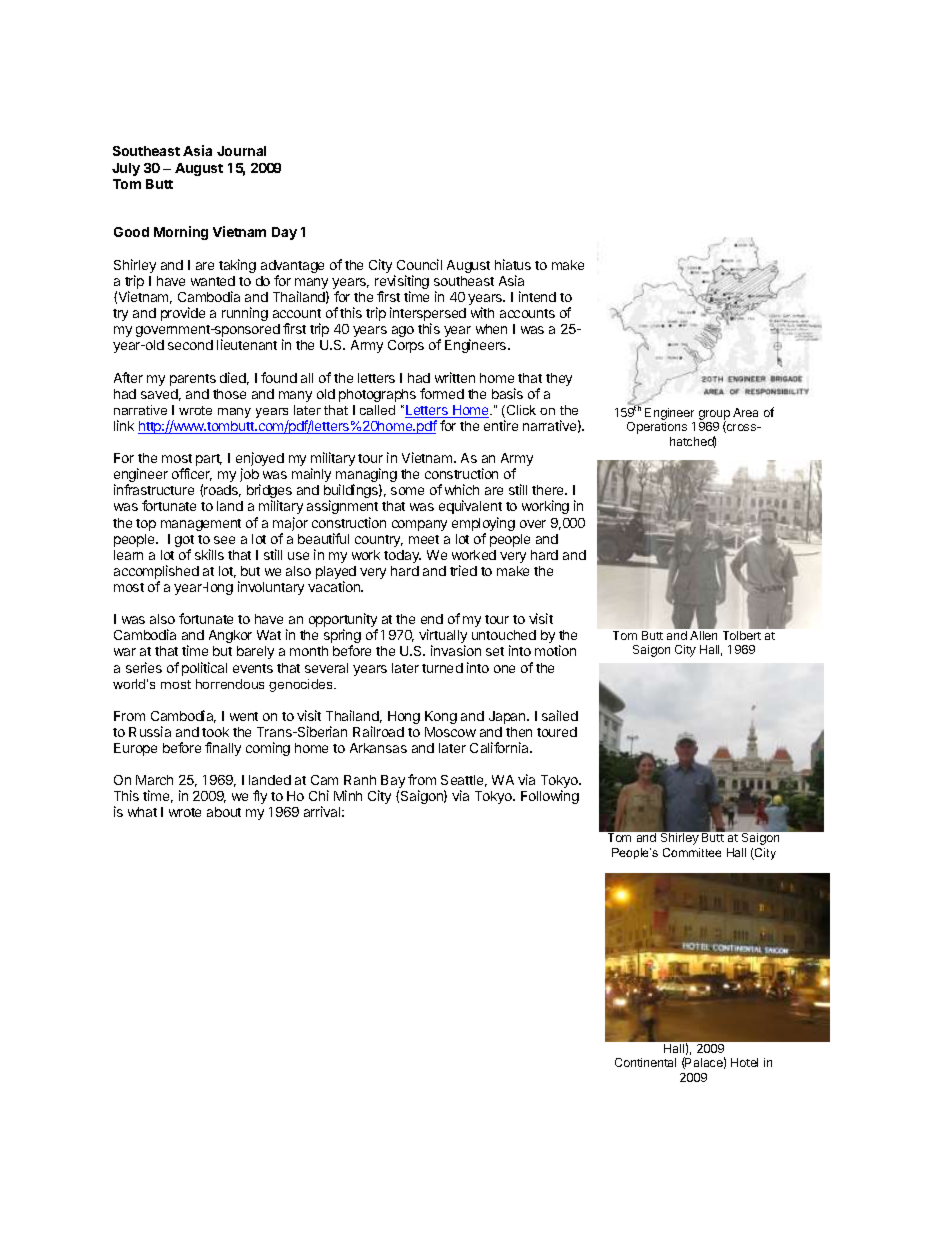 This image has width=952, height=1233. Describe the element at coordinates (419, 264) in the image. I see `Council` at that location.
